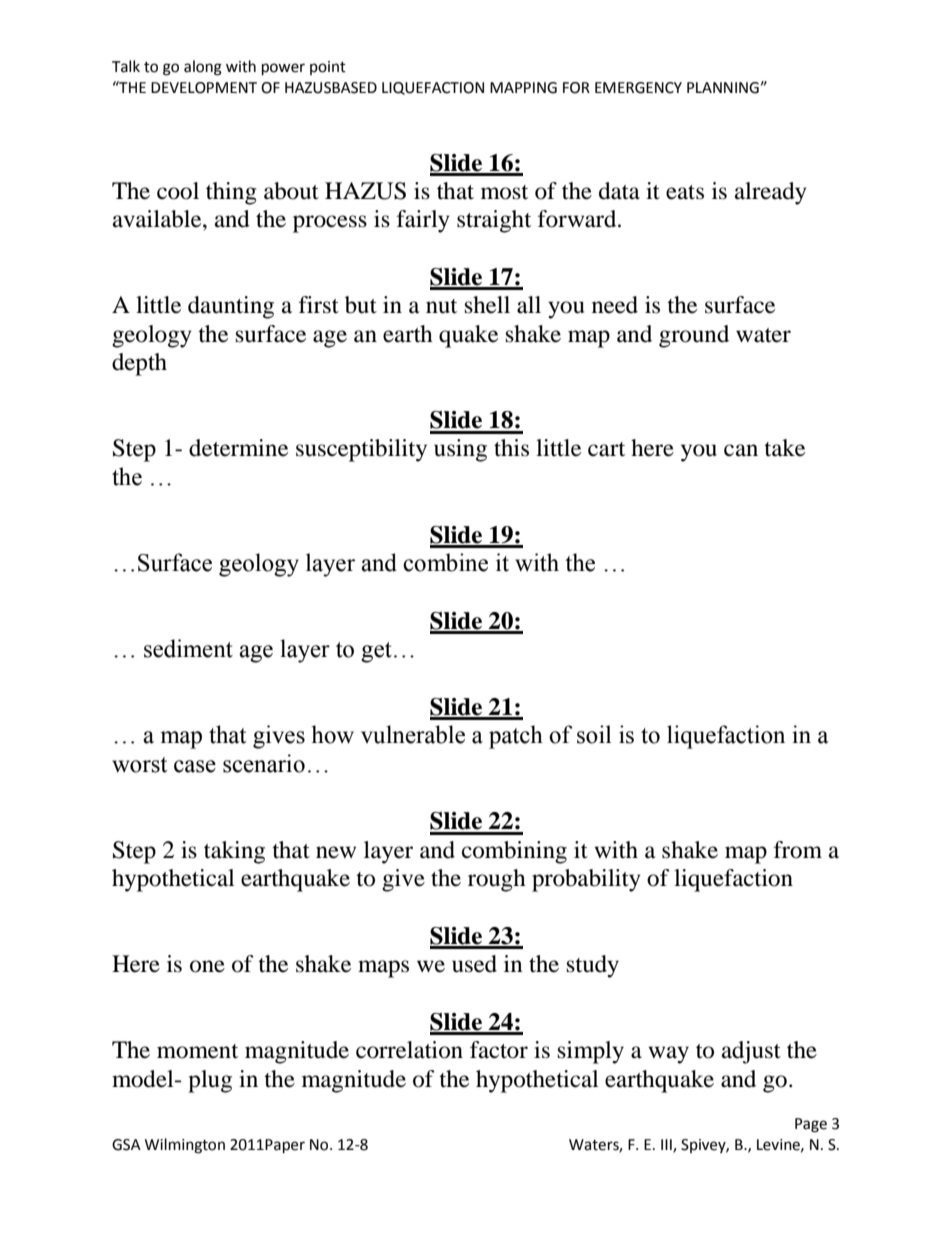 This screenshot has height=1233, width=952. I want to click on daunting, so click(231, 307).
